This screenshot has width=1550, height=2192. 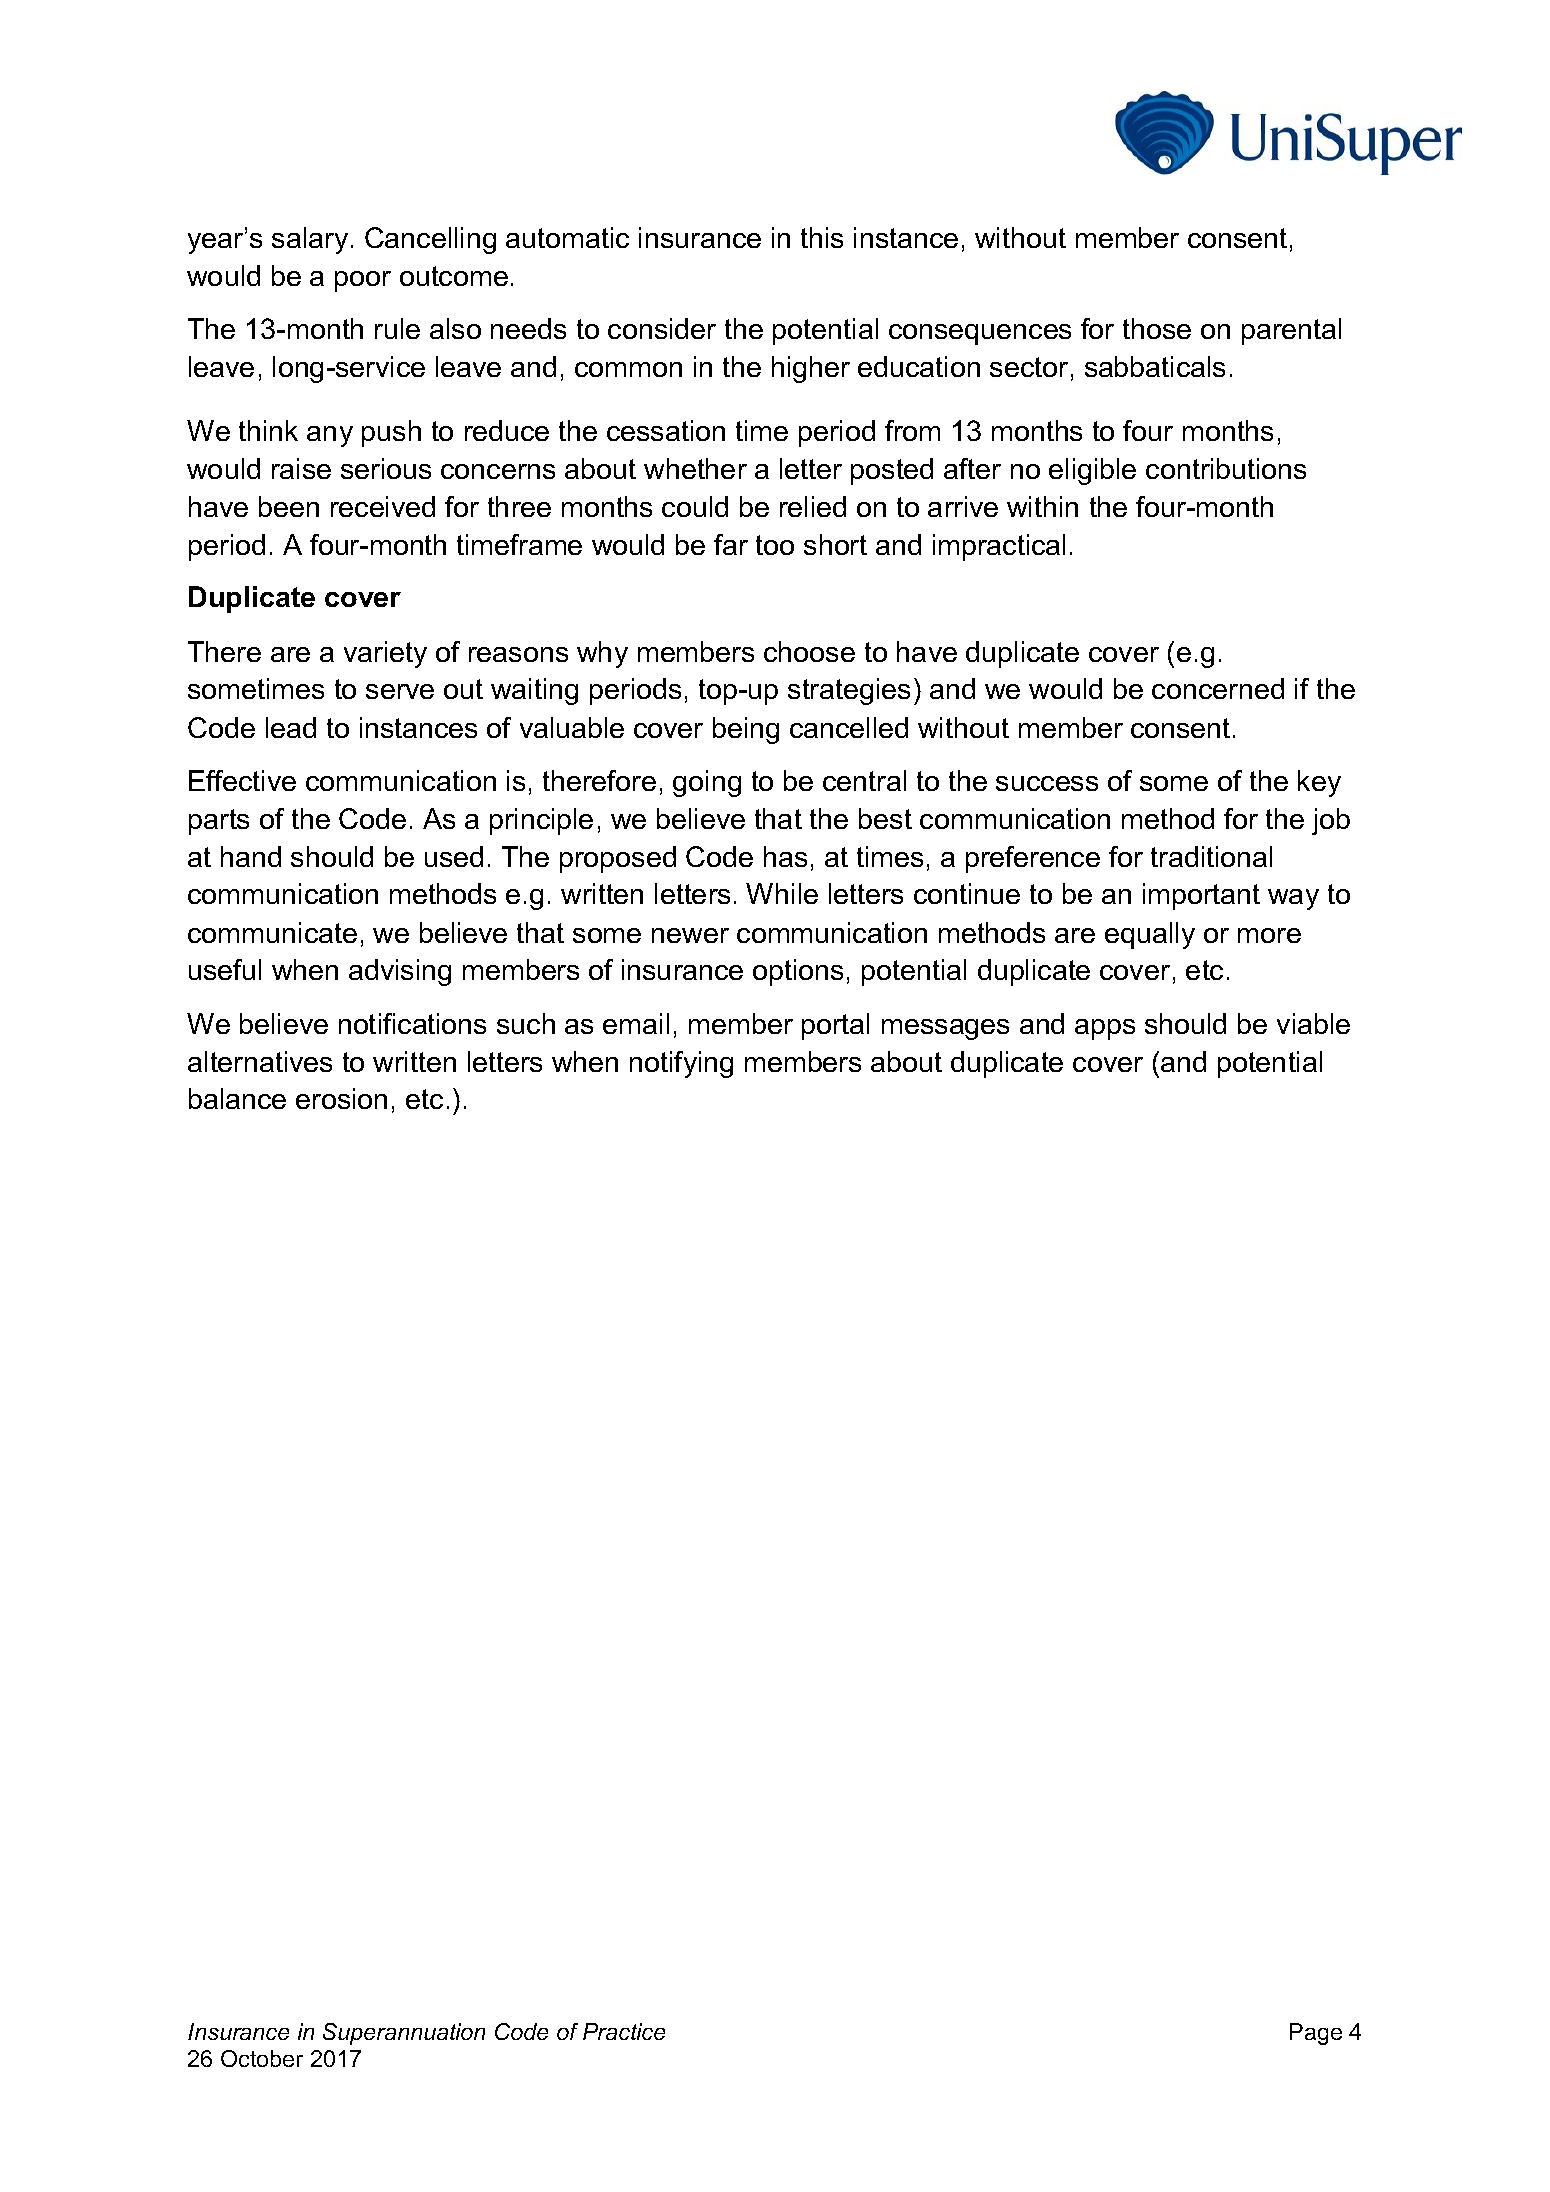 I want to click on traditional, so click(x=1211, y=856).
